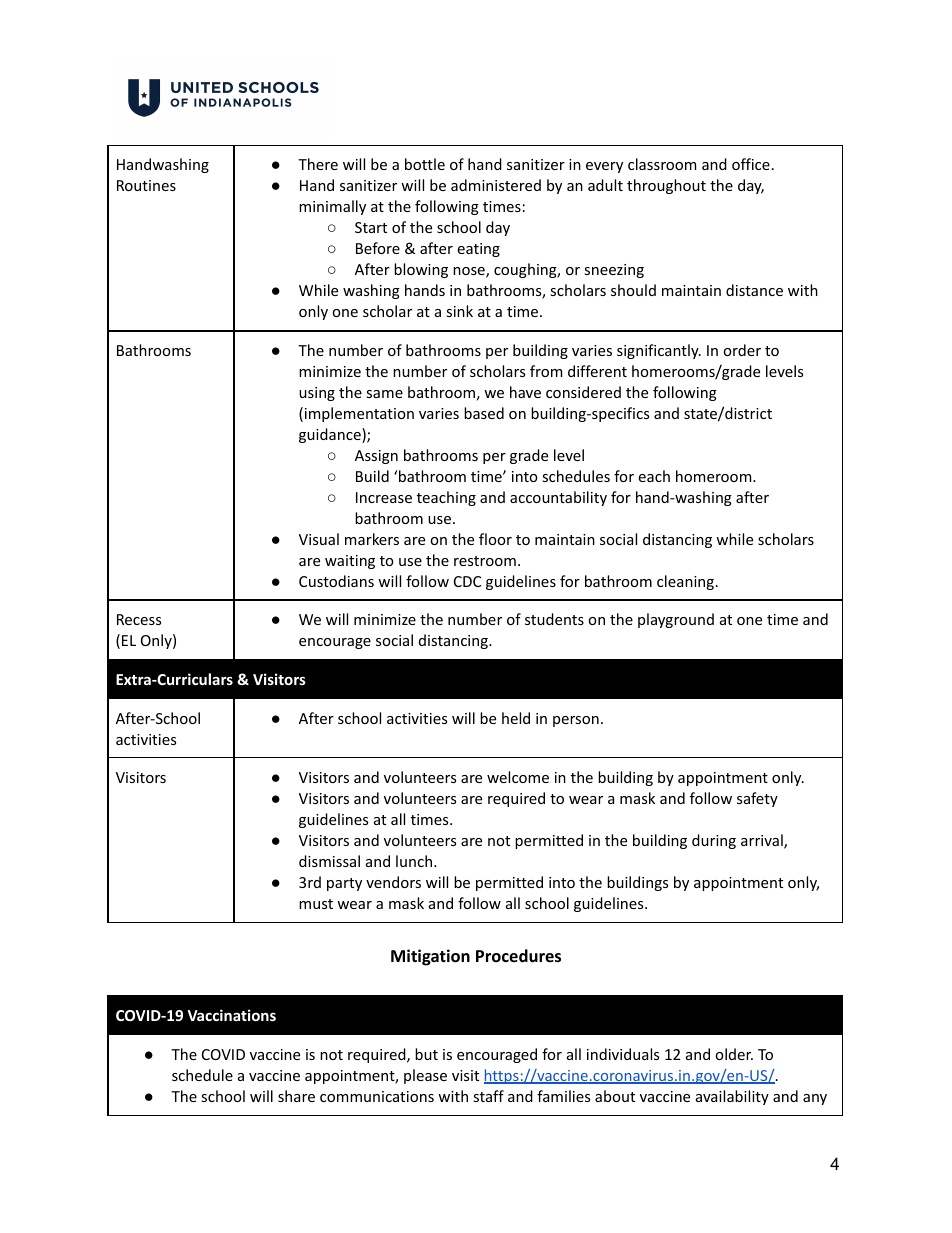 This document has width=952, height=1233. What do you see at coordinates (319, 539) in the document?
I see `Visual` at bounding box center [319, 539].
